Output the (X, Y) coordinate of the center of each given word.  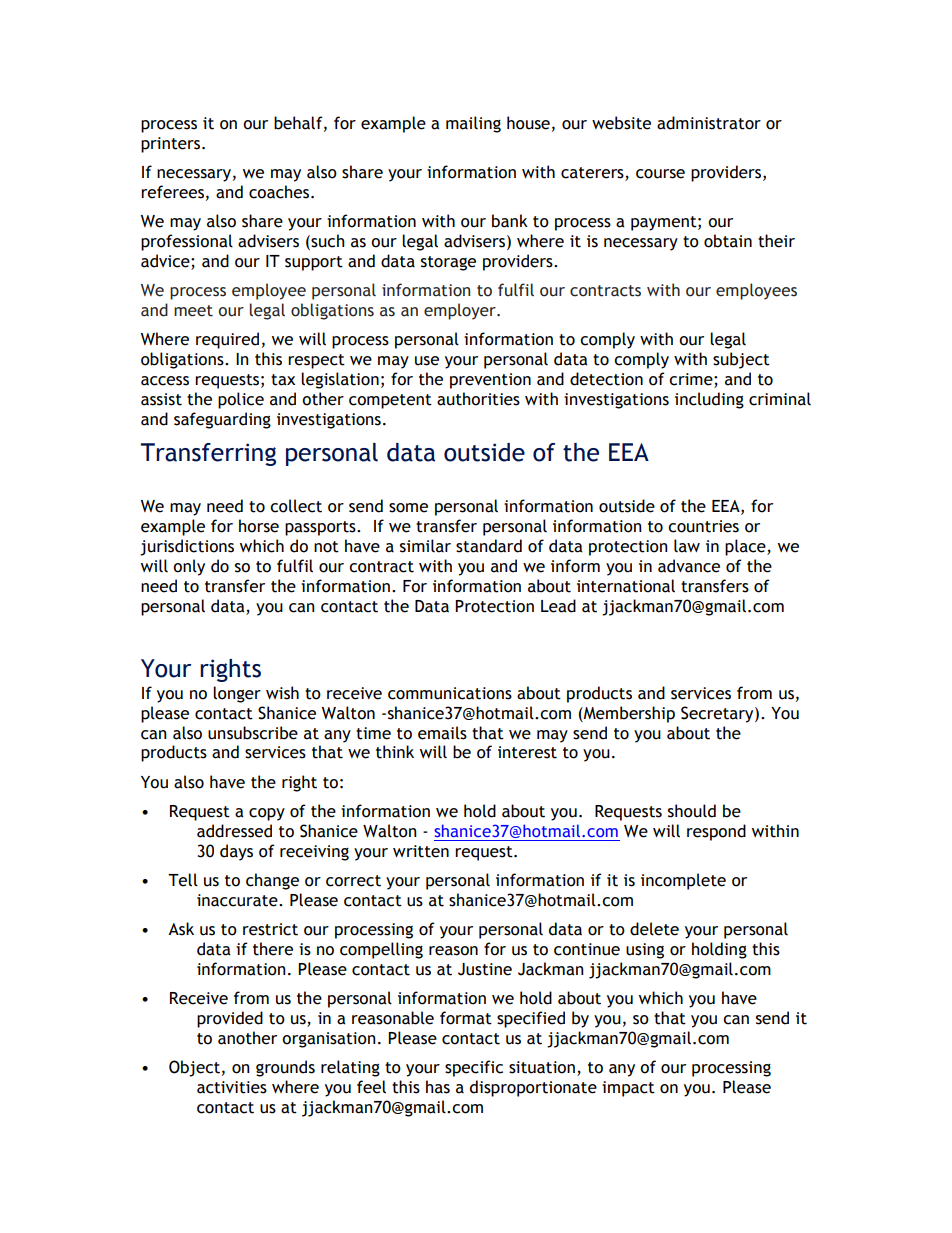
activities (232, 1087)
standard (489, 546)
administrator (709, 123)
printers (172, 145)
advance (689, 566)
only (189, 567)
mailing (473, 124)
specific (474, 1068)
